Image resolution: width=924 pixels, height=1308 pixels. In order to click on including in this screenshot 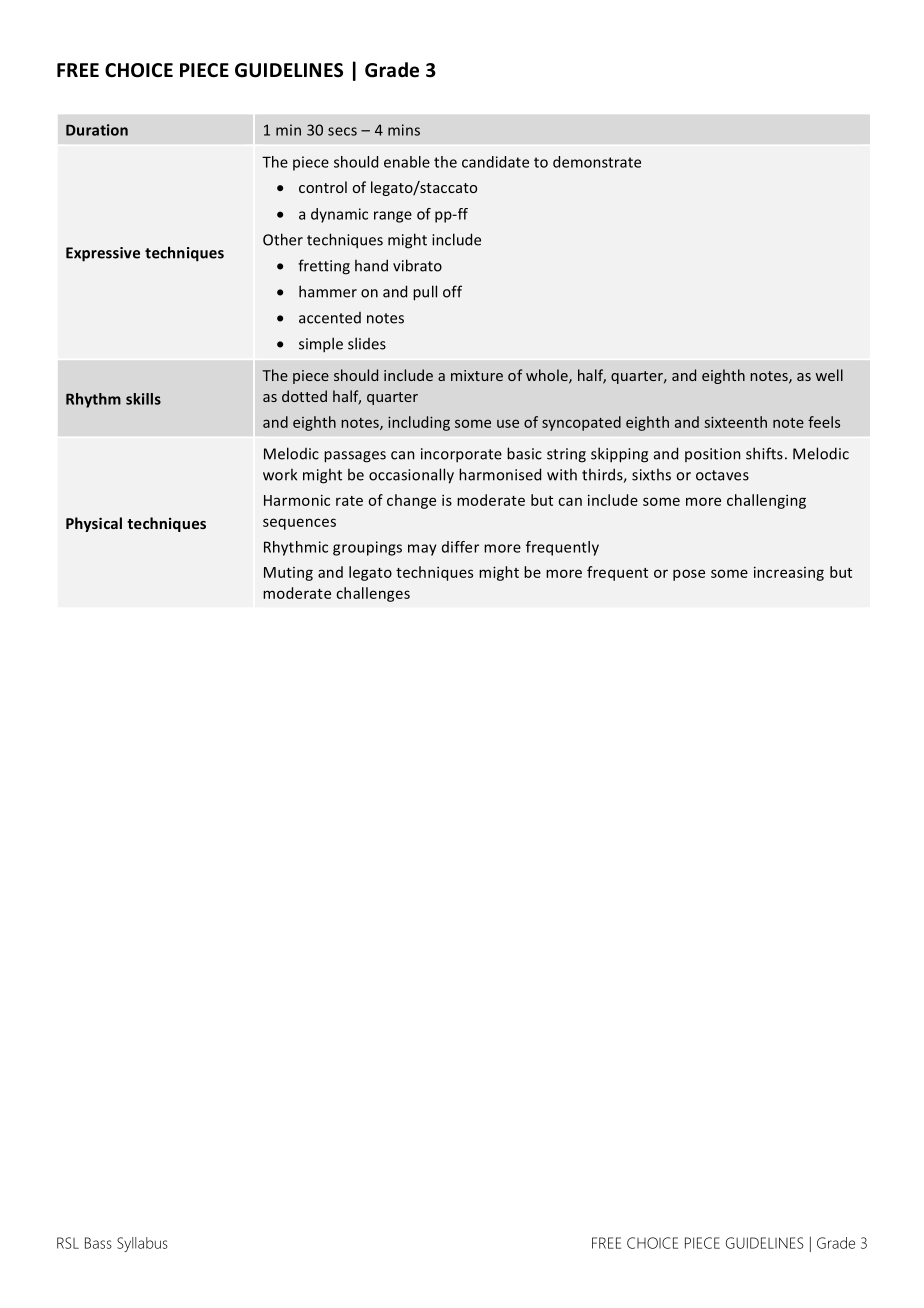, I will do `click(419, 423)`.
